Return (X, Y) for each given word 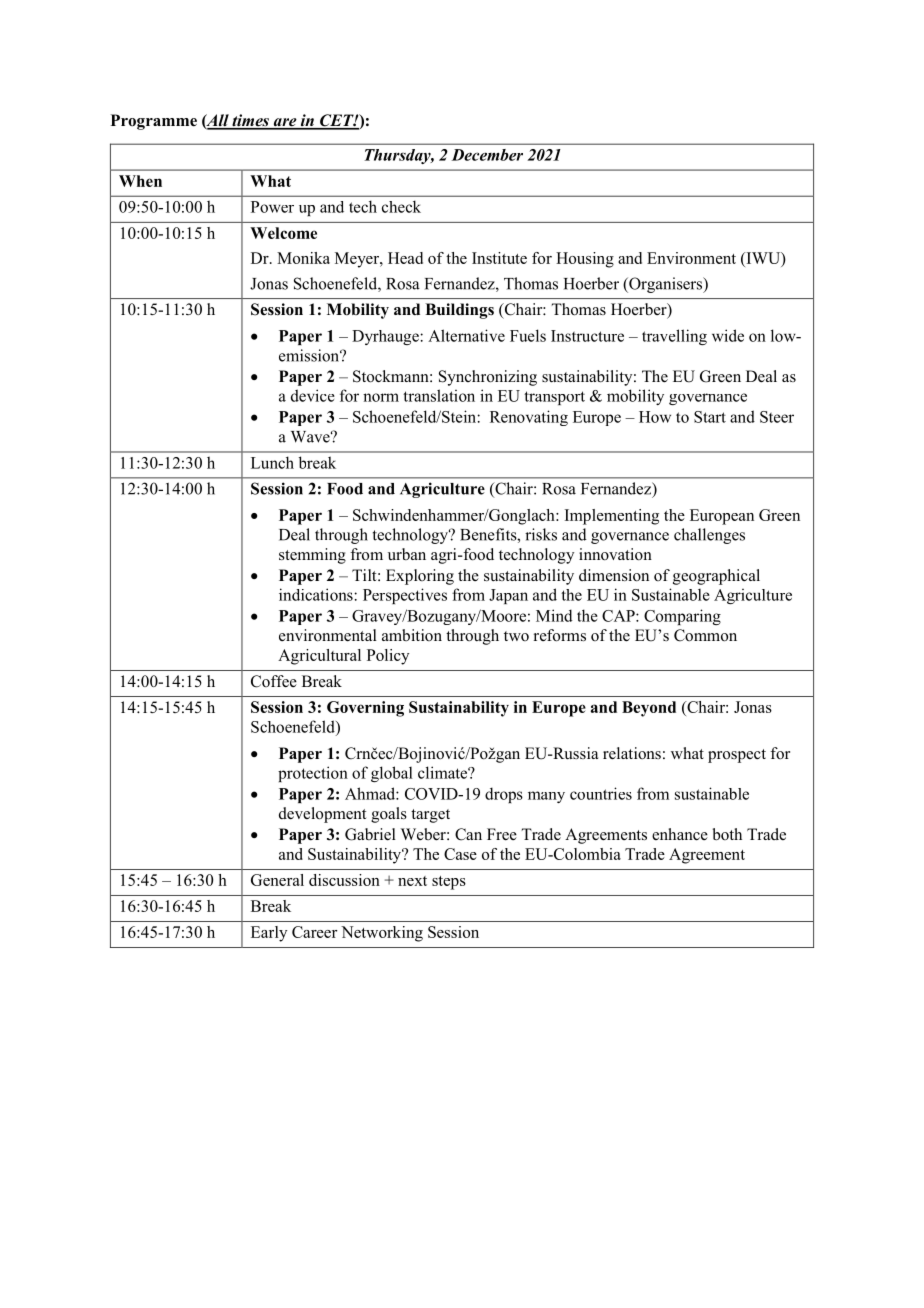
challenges (709, 536)
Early (269, 934)
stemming (312, 556)
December (487, 155)
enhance (680, 834)
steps (449, 883)
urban (407, 554)
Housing (585, 260)
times (250, 121)
